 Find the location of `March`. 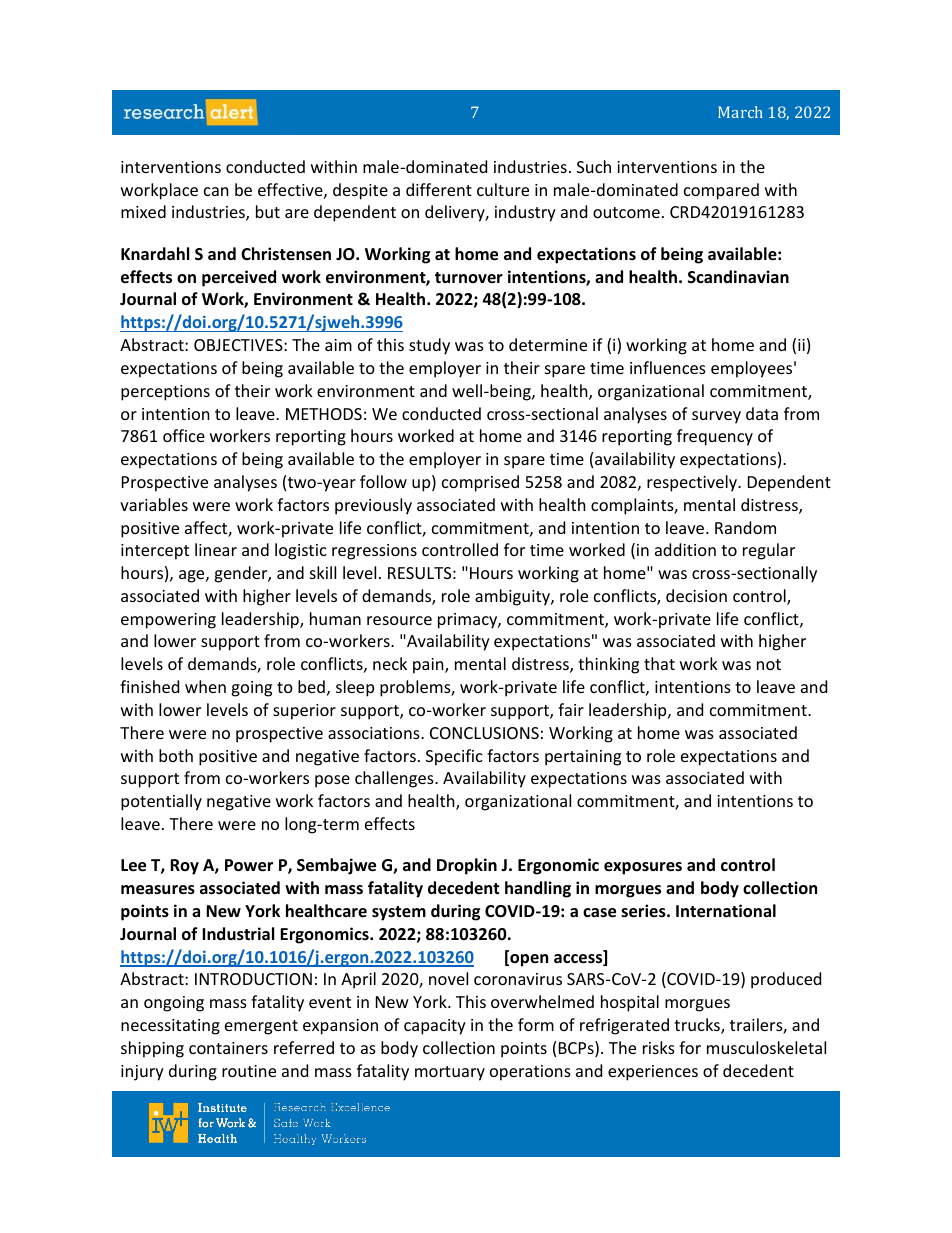

March is located at coordinates (740, 112).
